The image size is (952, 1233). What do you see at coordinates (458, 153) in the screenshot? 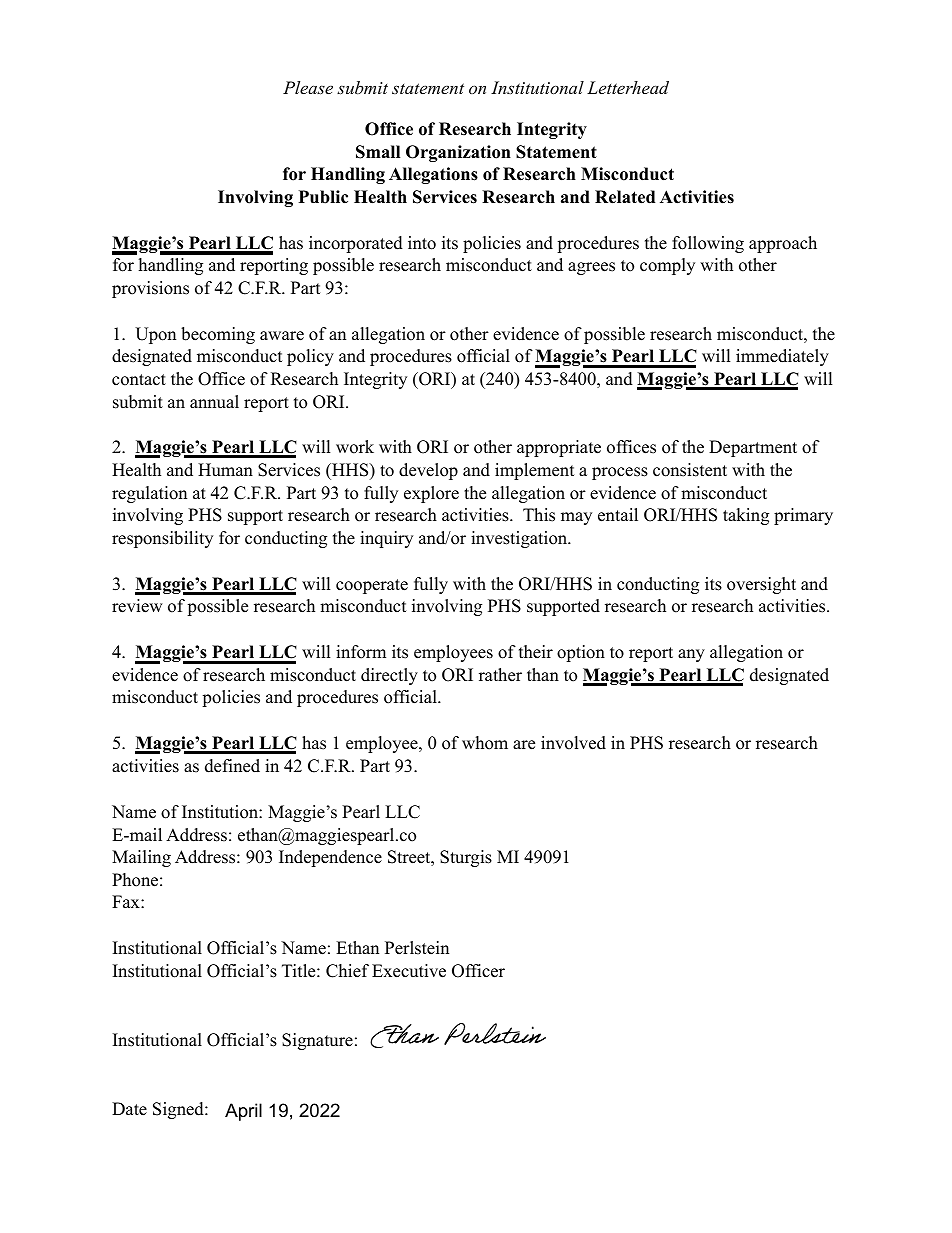
I see `Organization` at bounding box center [458, 153].
